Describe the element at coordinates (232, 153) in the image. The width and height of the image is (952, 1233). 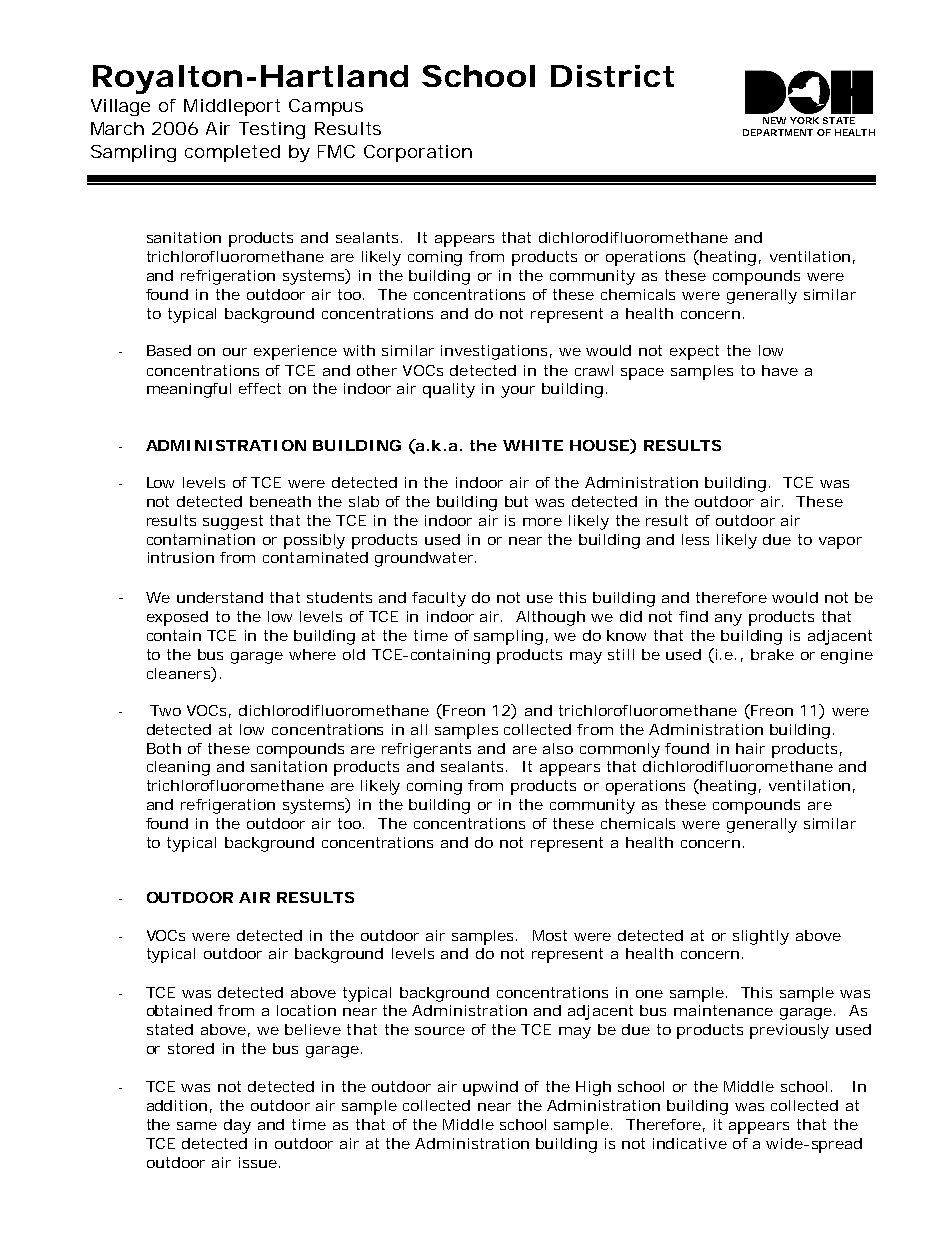
I see `completed` at that location.
